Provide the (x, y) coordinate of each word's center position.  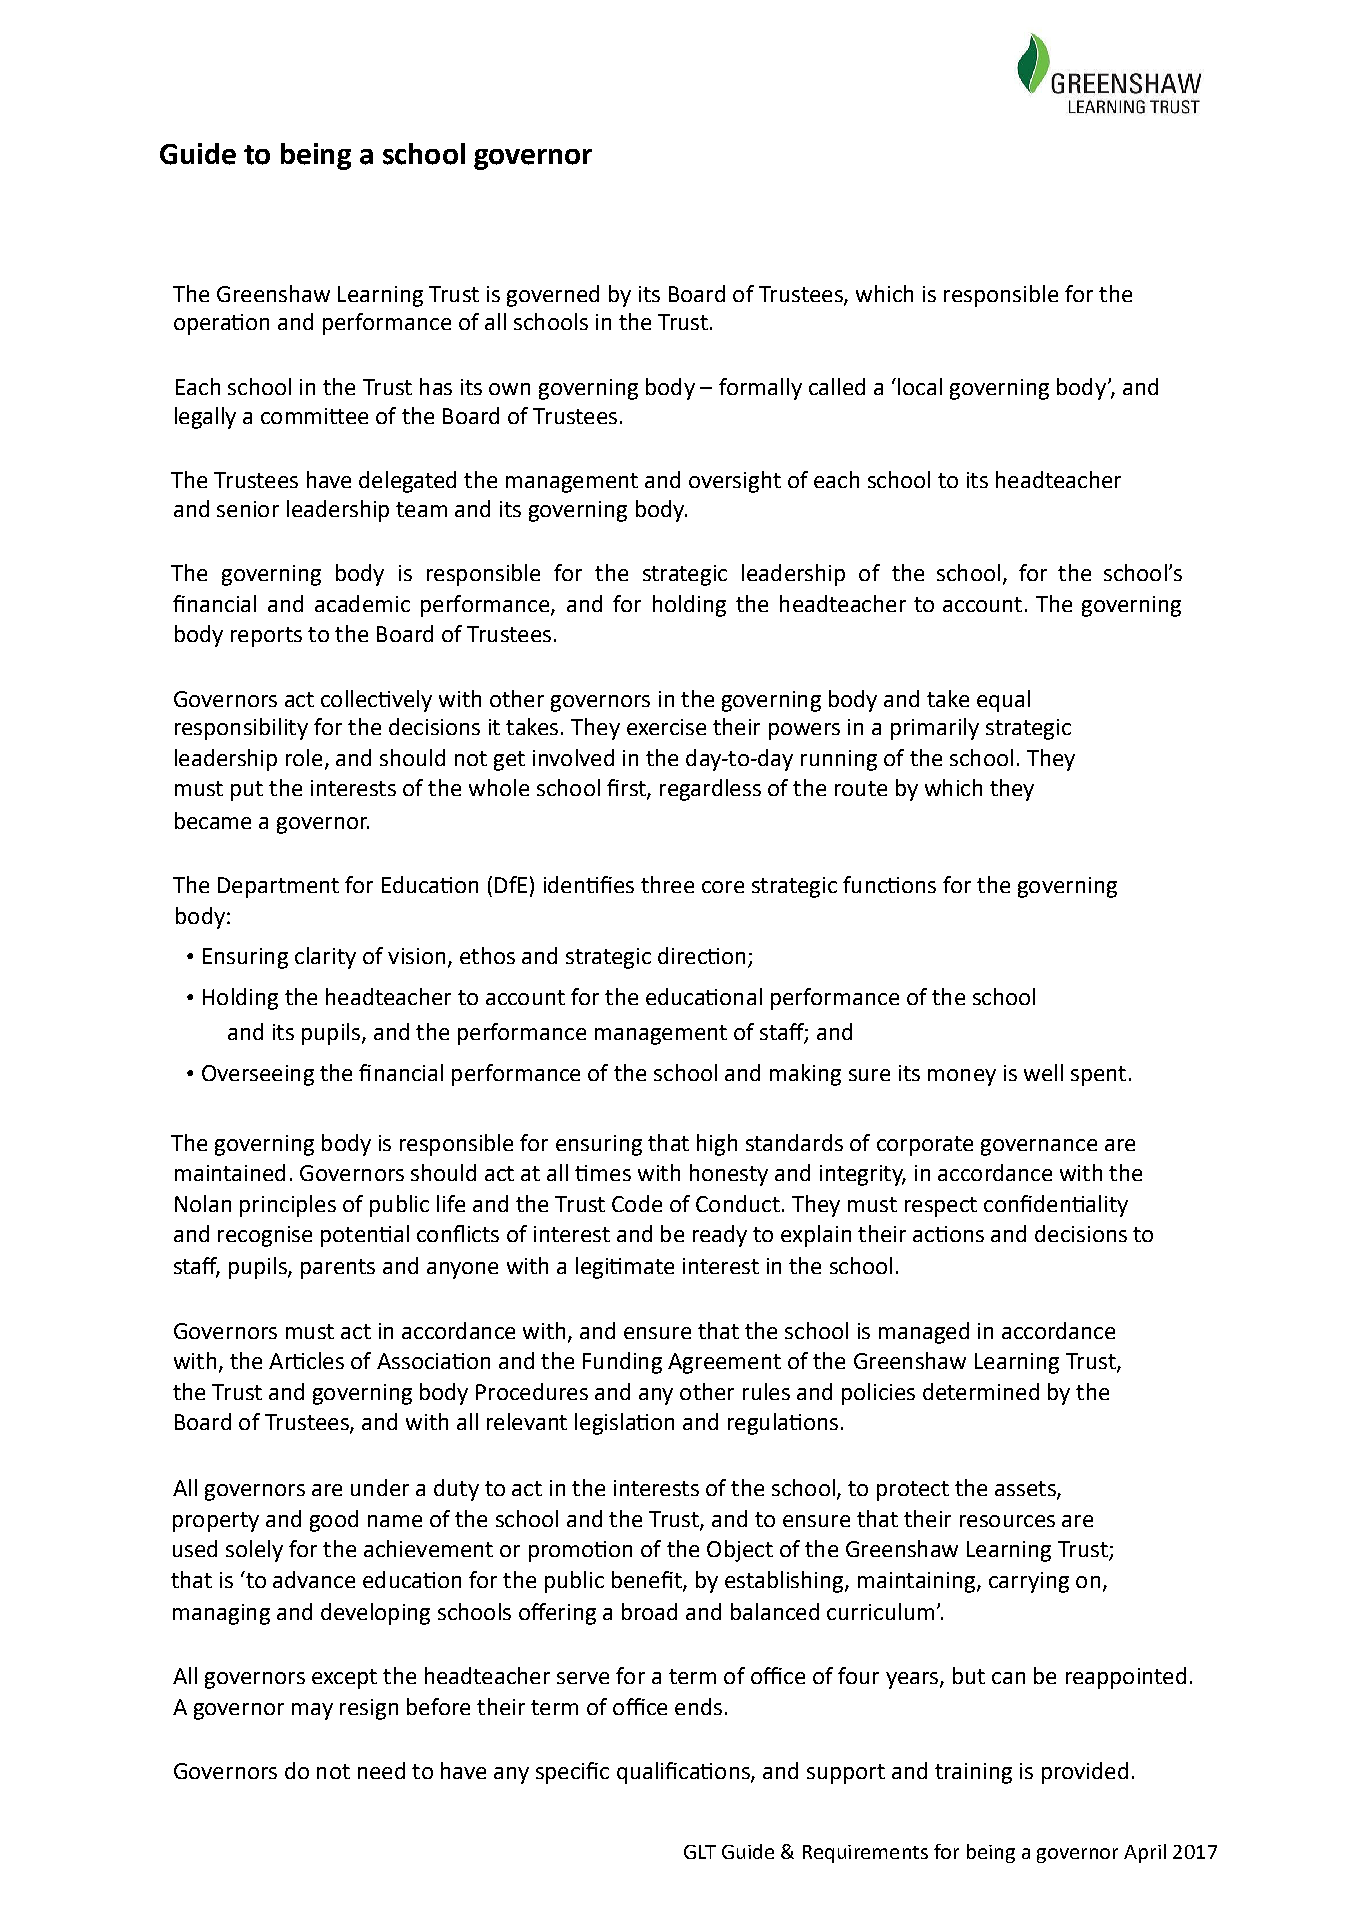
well (1043, 1072)
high (717, 1145)
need (381, 1770)
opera (203, 326)
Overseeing (258, 1075)
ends (698, 1706)
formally (760, 389)
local (920, 386)
